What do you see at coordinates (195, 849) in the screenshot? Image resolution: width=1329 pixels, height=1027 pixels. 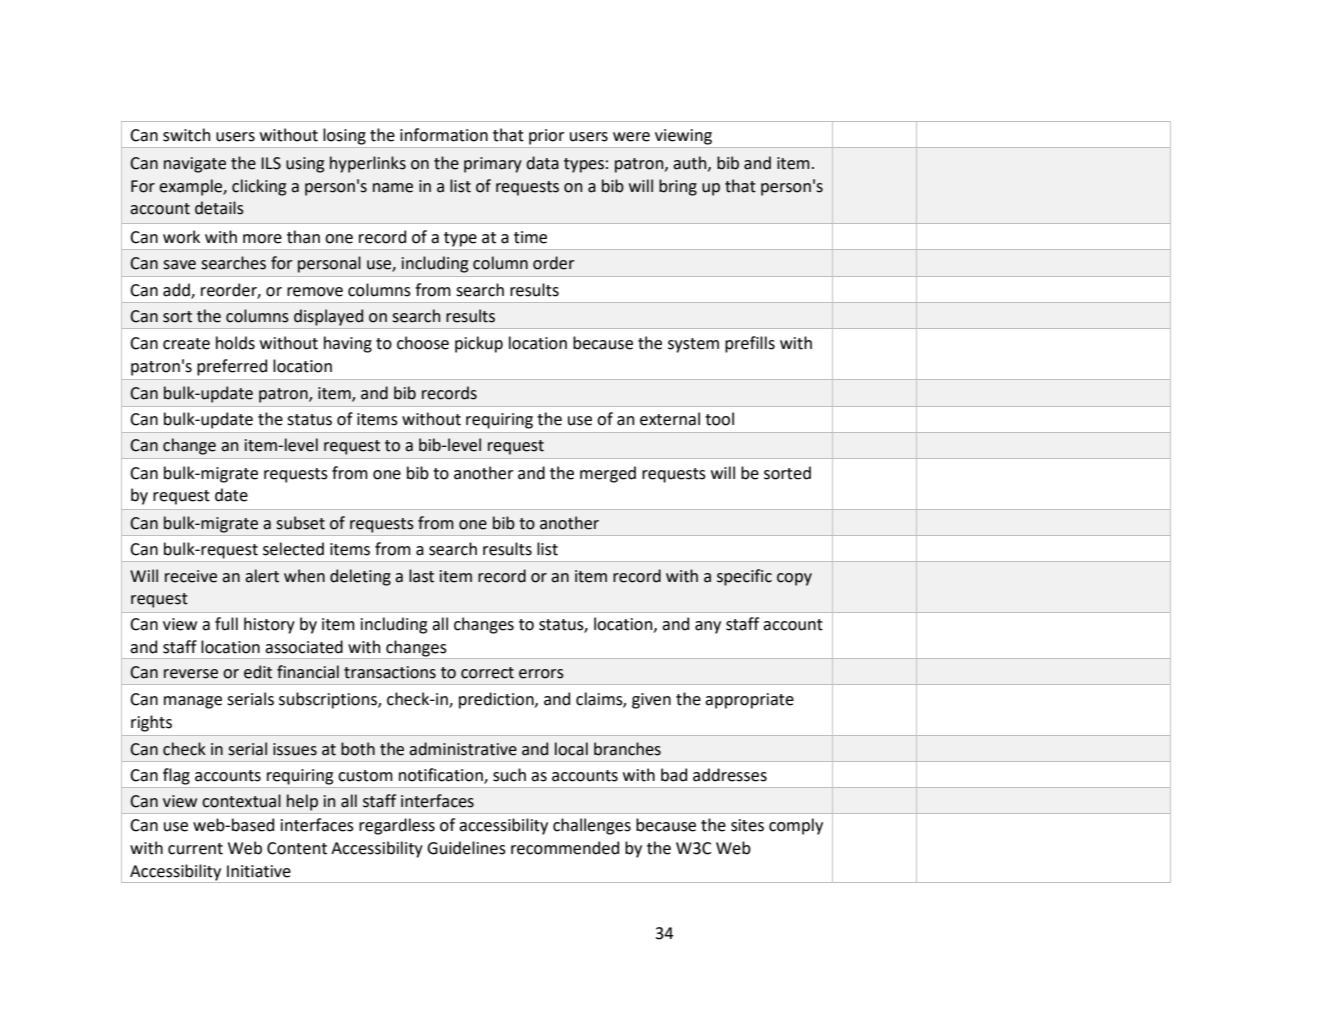 I see `current` at bounding box center [195, 849].
